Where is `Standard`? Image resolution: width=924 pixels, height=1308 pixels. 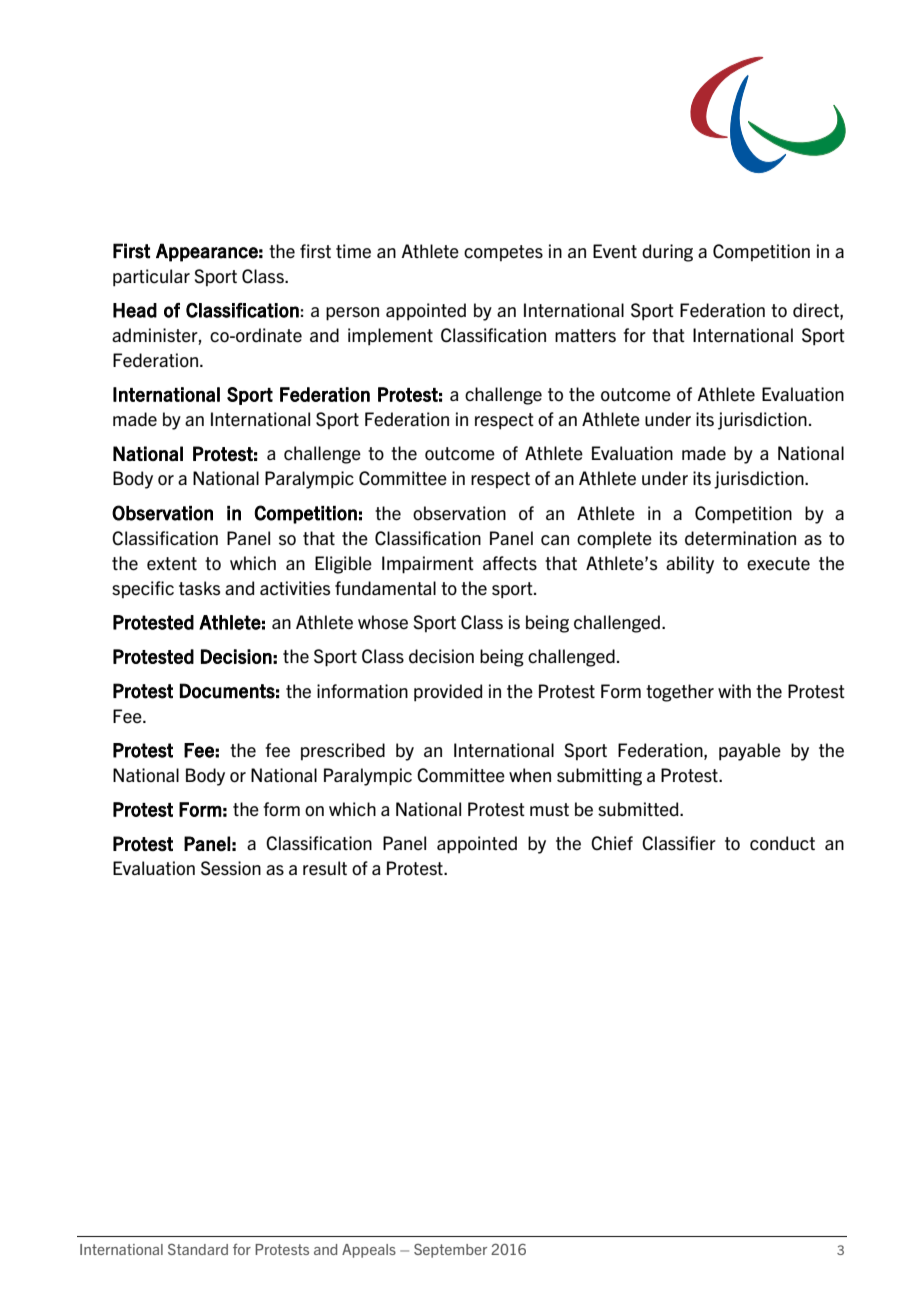
Standard is located at coordinates (198, 1249).
